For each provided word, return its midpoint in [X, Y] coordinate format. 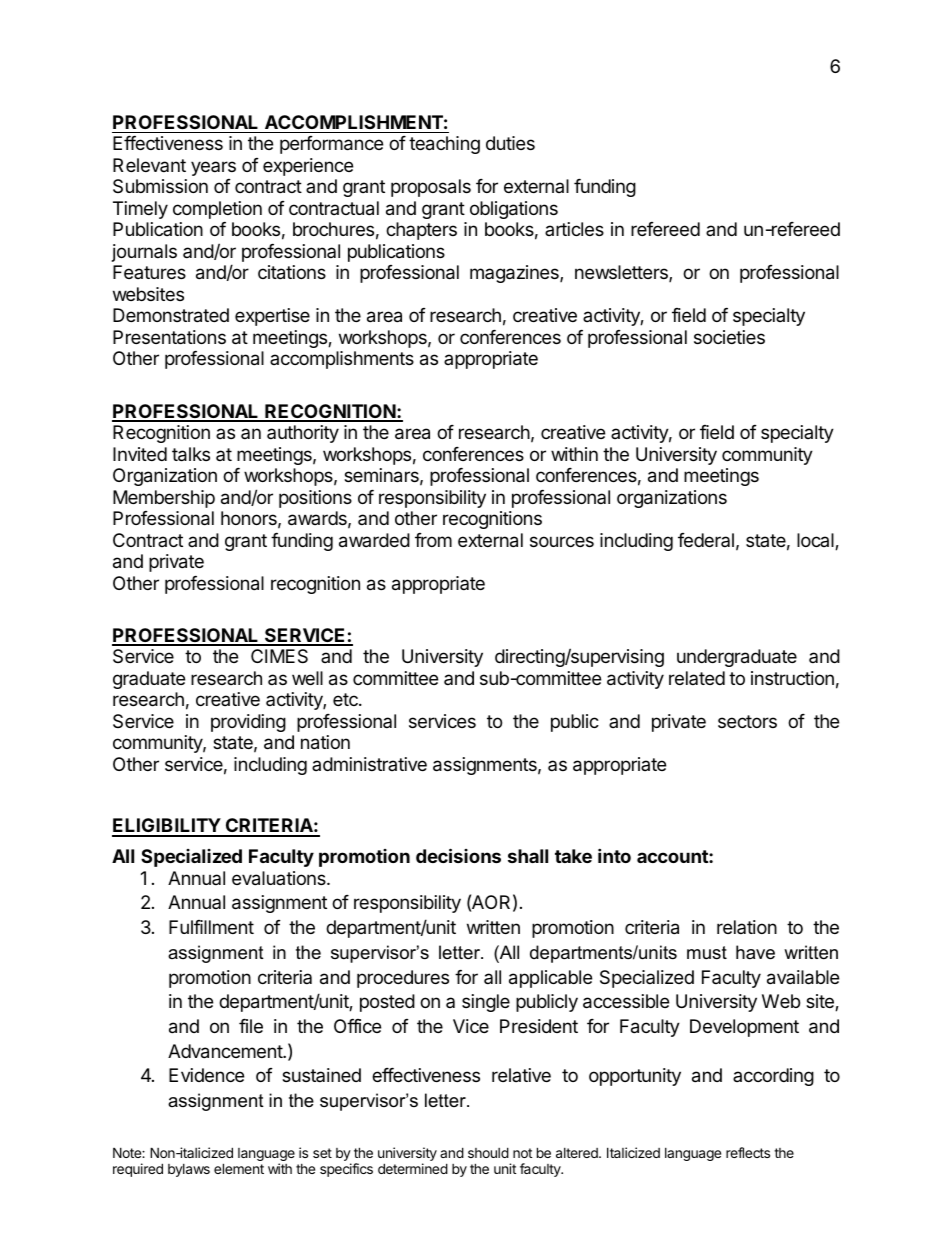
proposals [431, 188]
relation [747, 927]
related [697, 678]
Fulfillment [211, 927]
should [488, 1152]
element [239, 1168]
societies [729, 337]
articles [574, 229]
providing [248, 723]
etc [346, 699]
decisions [458, 855]
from [433, 540]
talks [191, 454]
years [213, 168]
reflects [748, 1152]
